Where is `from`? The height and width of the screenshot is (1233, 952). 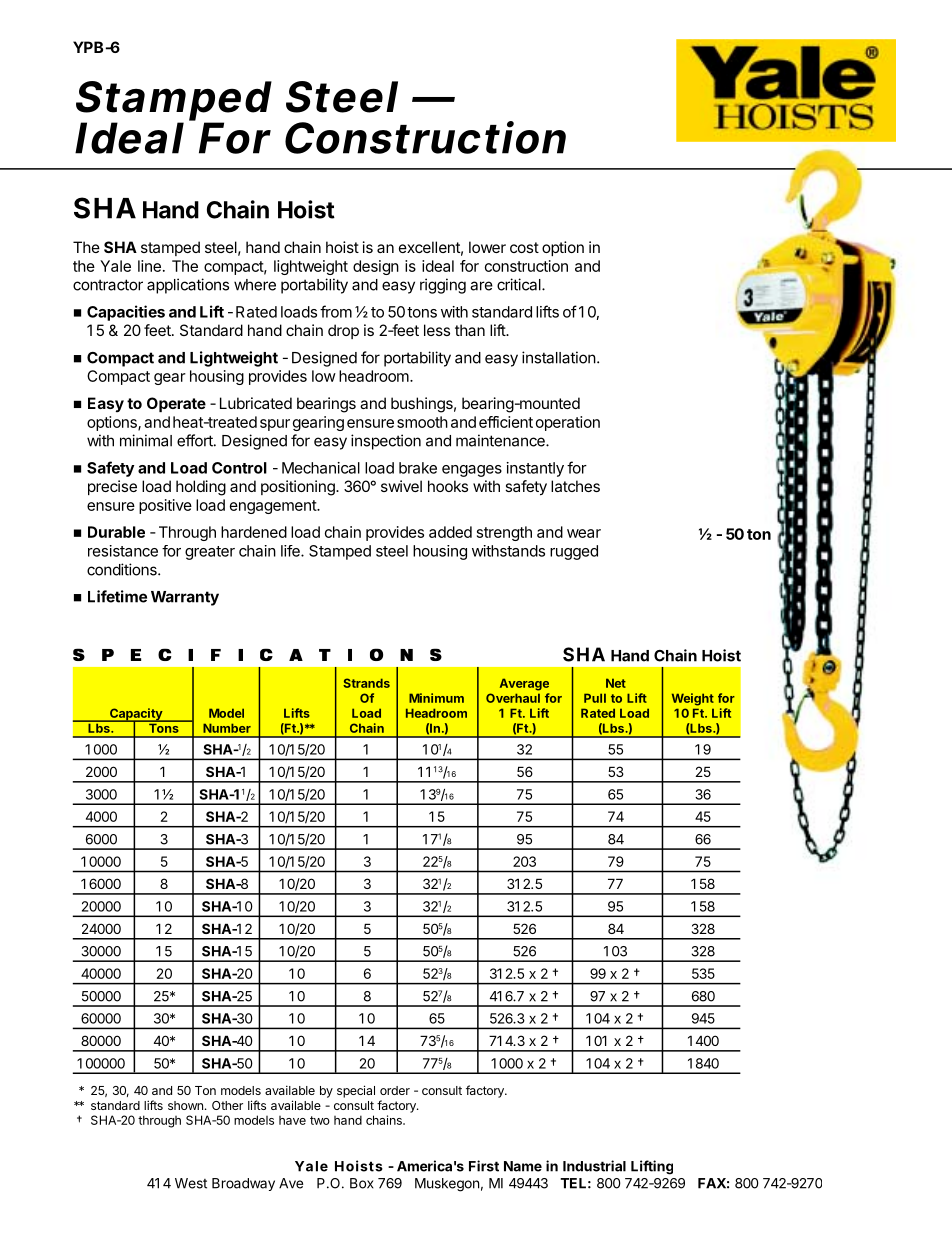
from is located at coordinates (336, 311).
